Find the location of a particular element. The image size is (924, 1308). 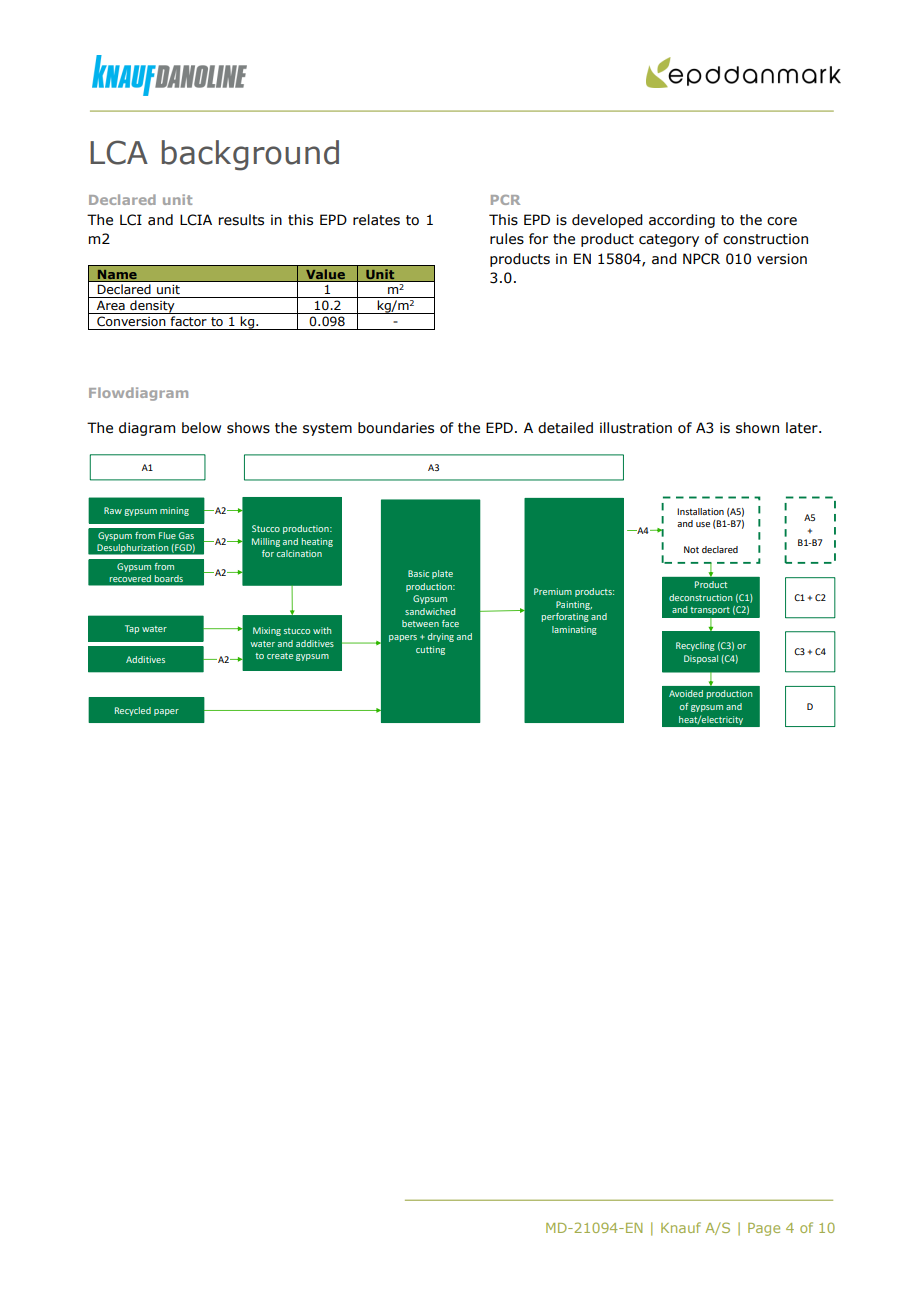

create is located at coordinates (280, 656).
